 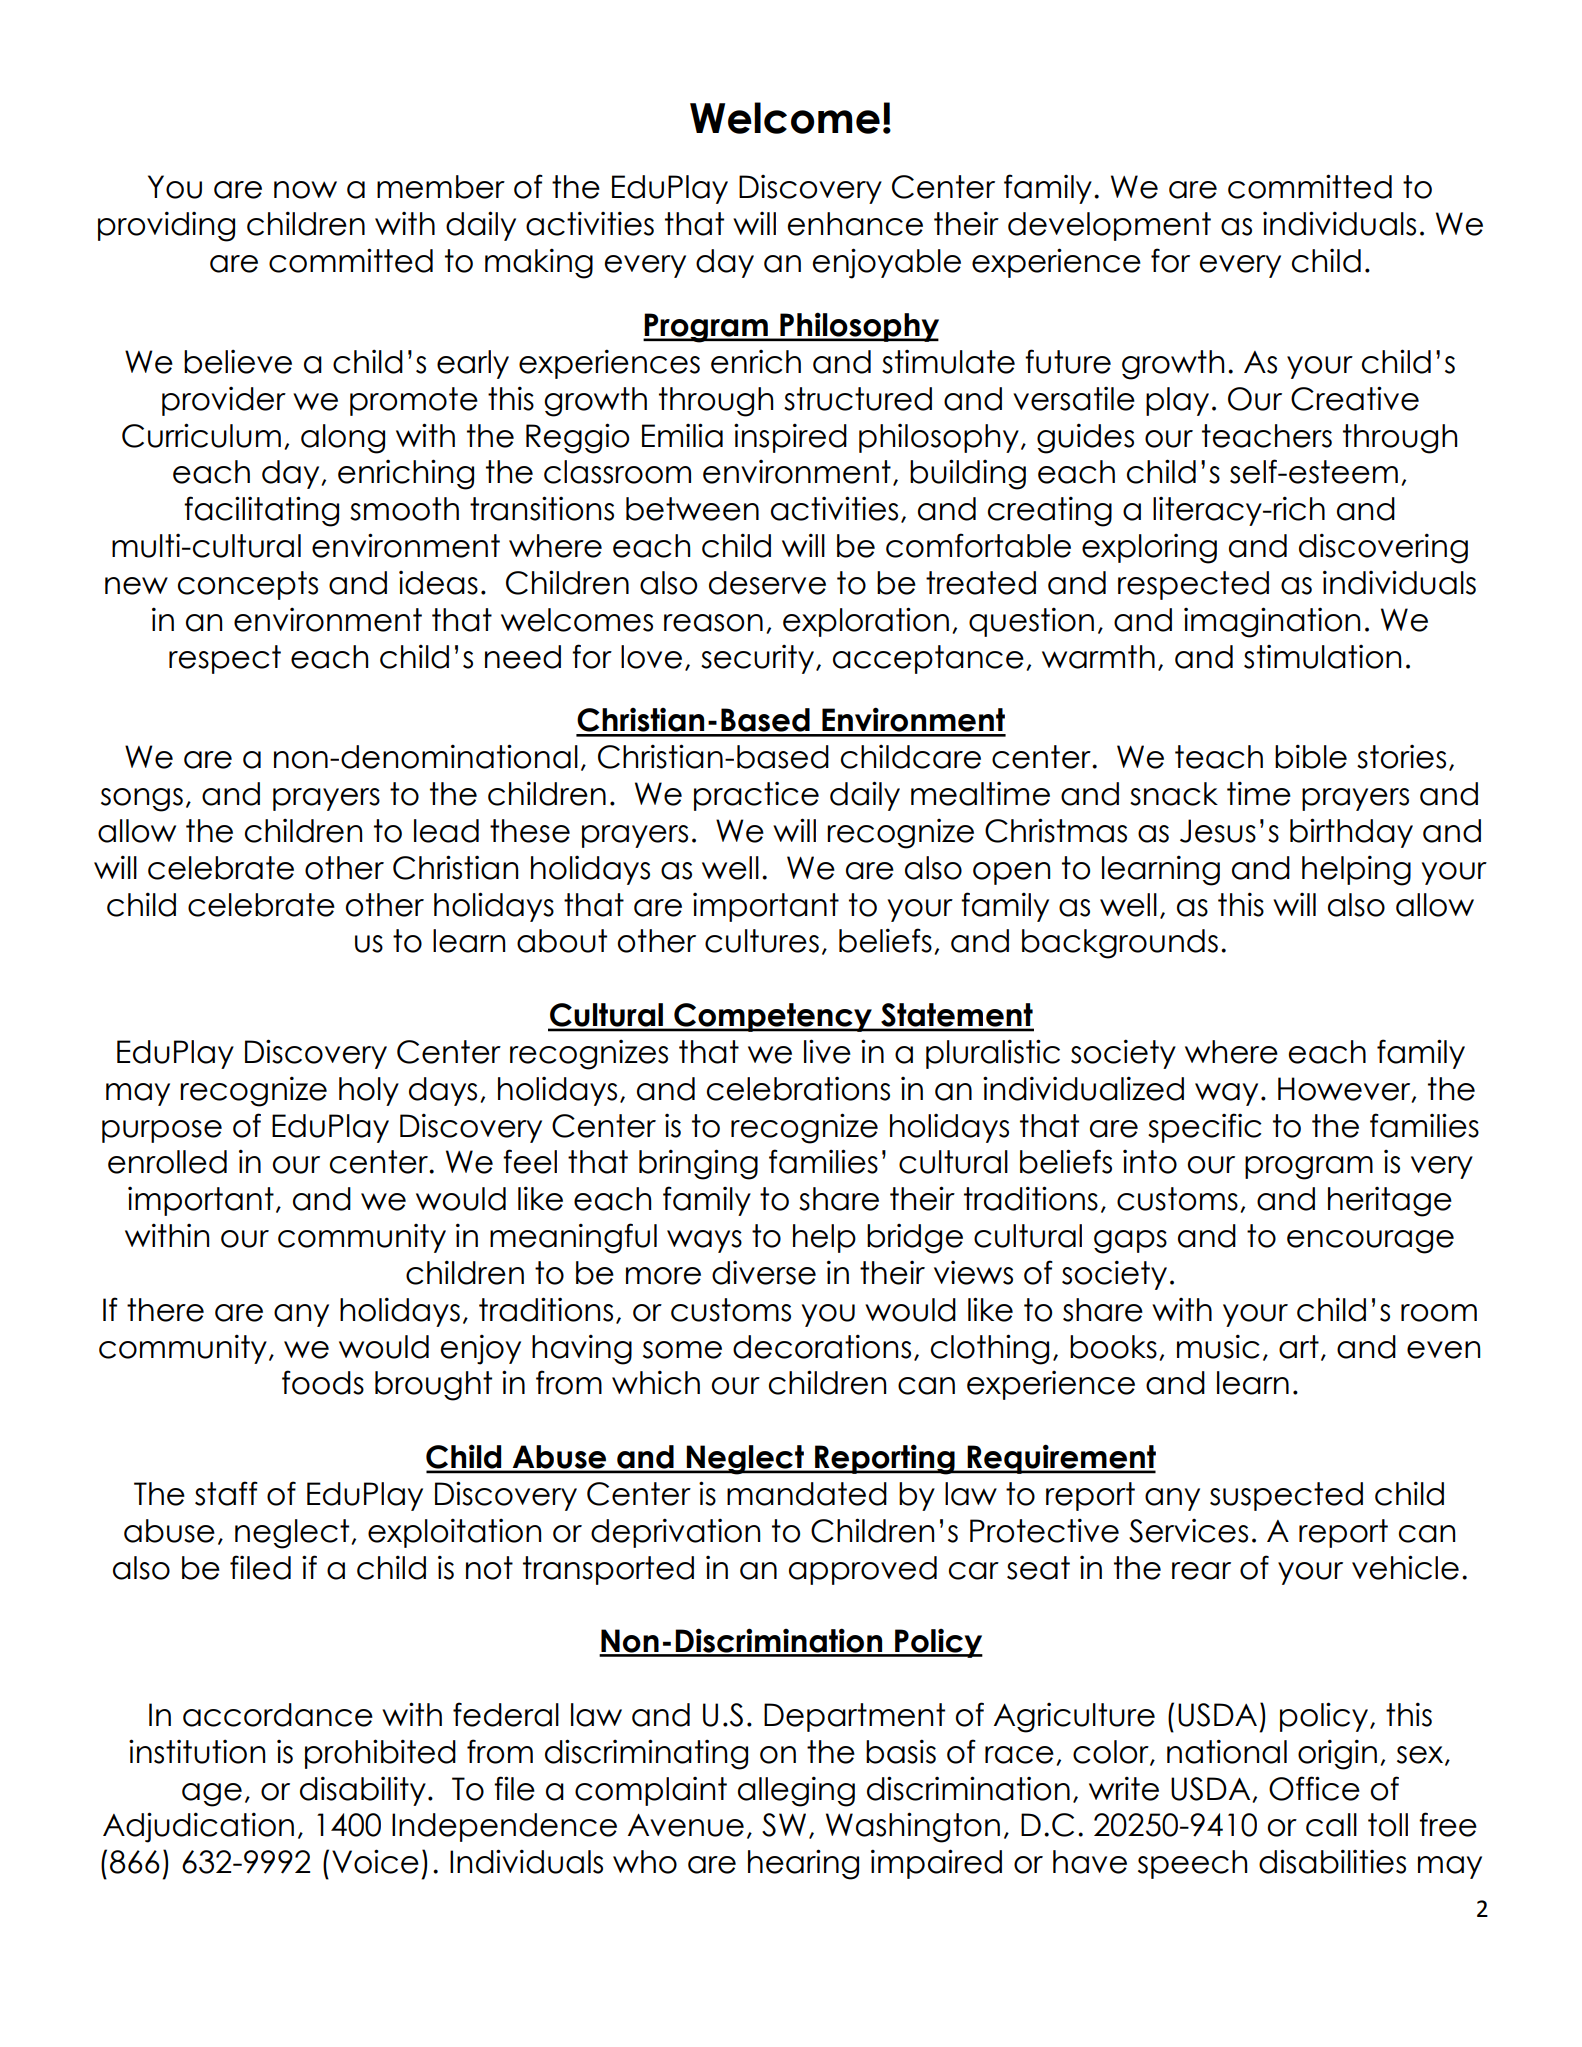 What do you see at coordinates (305, 190) in the document?
I see `now` at bounding box center [305, 190].
